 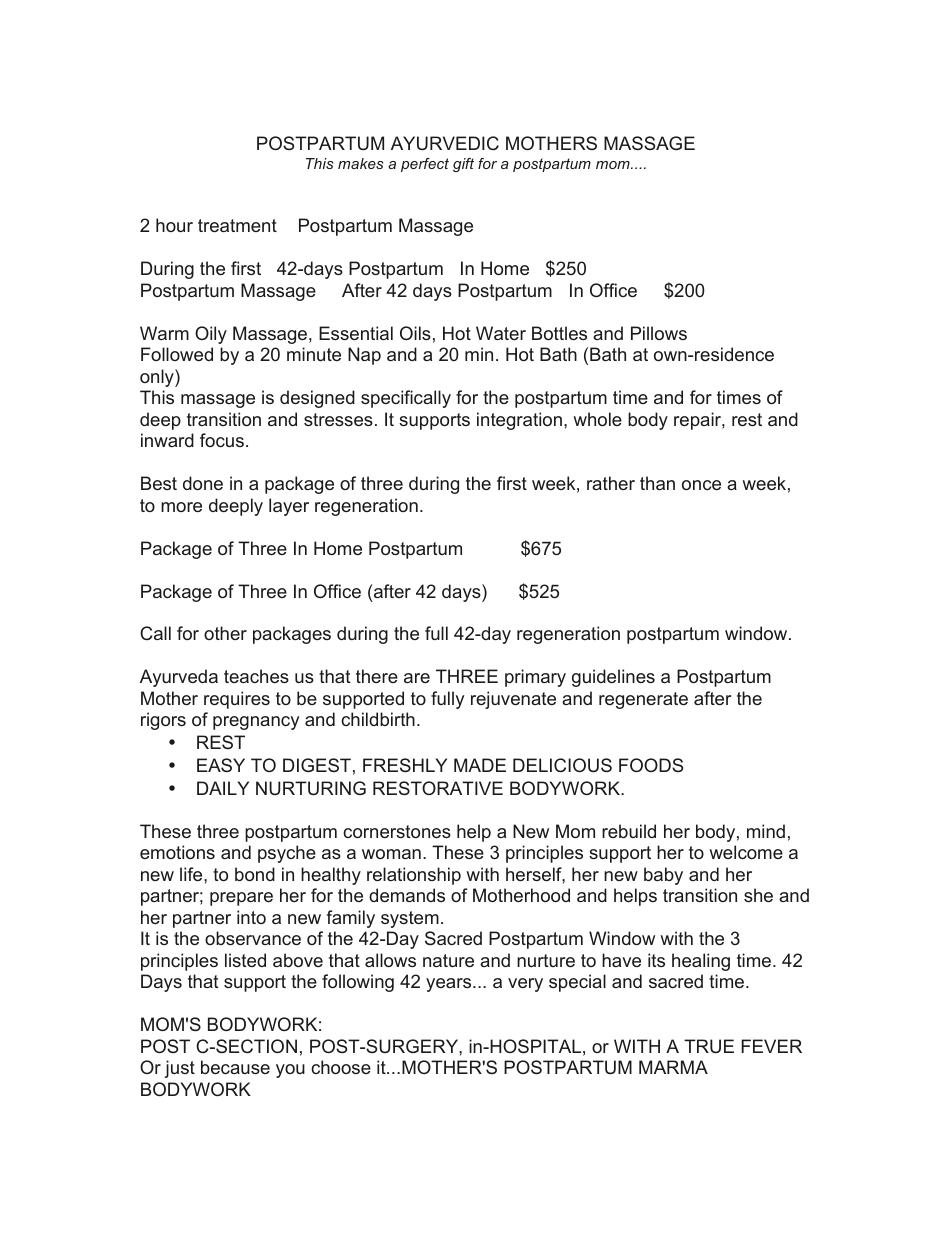 I want to click on MADE, so click(x=480, y=765).
